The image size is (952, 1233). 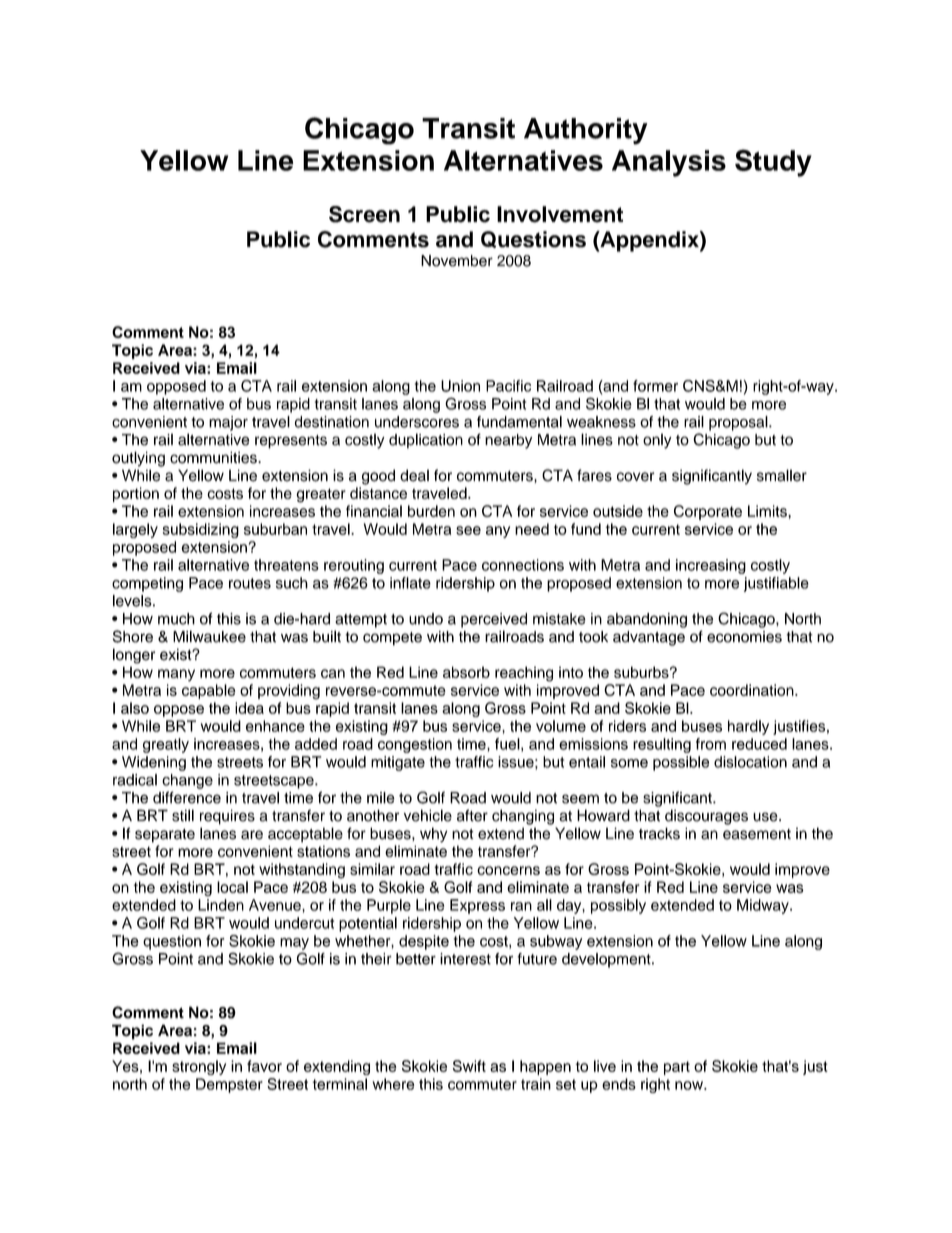 I want to click on part, so click(x=677, y=1068).
